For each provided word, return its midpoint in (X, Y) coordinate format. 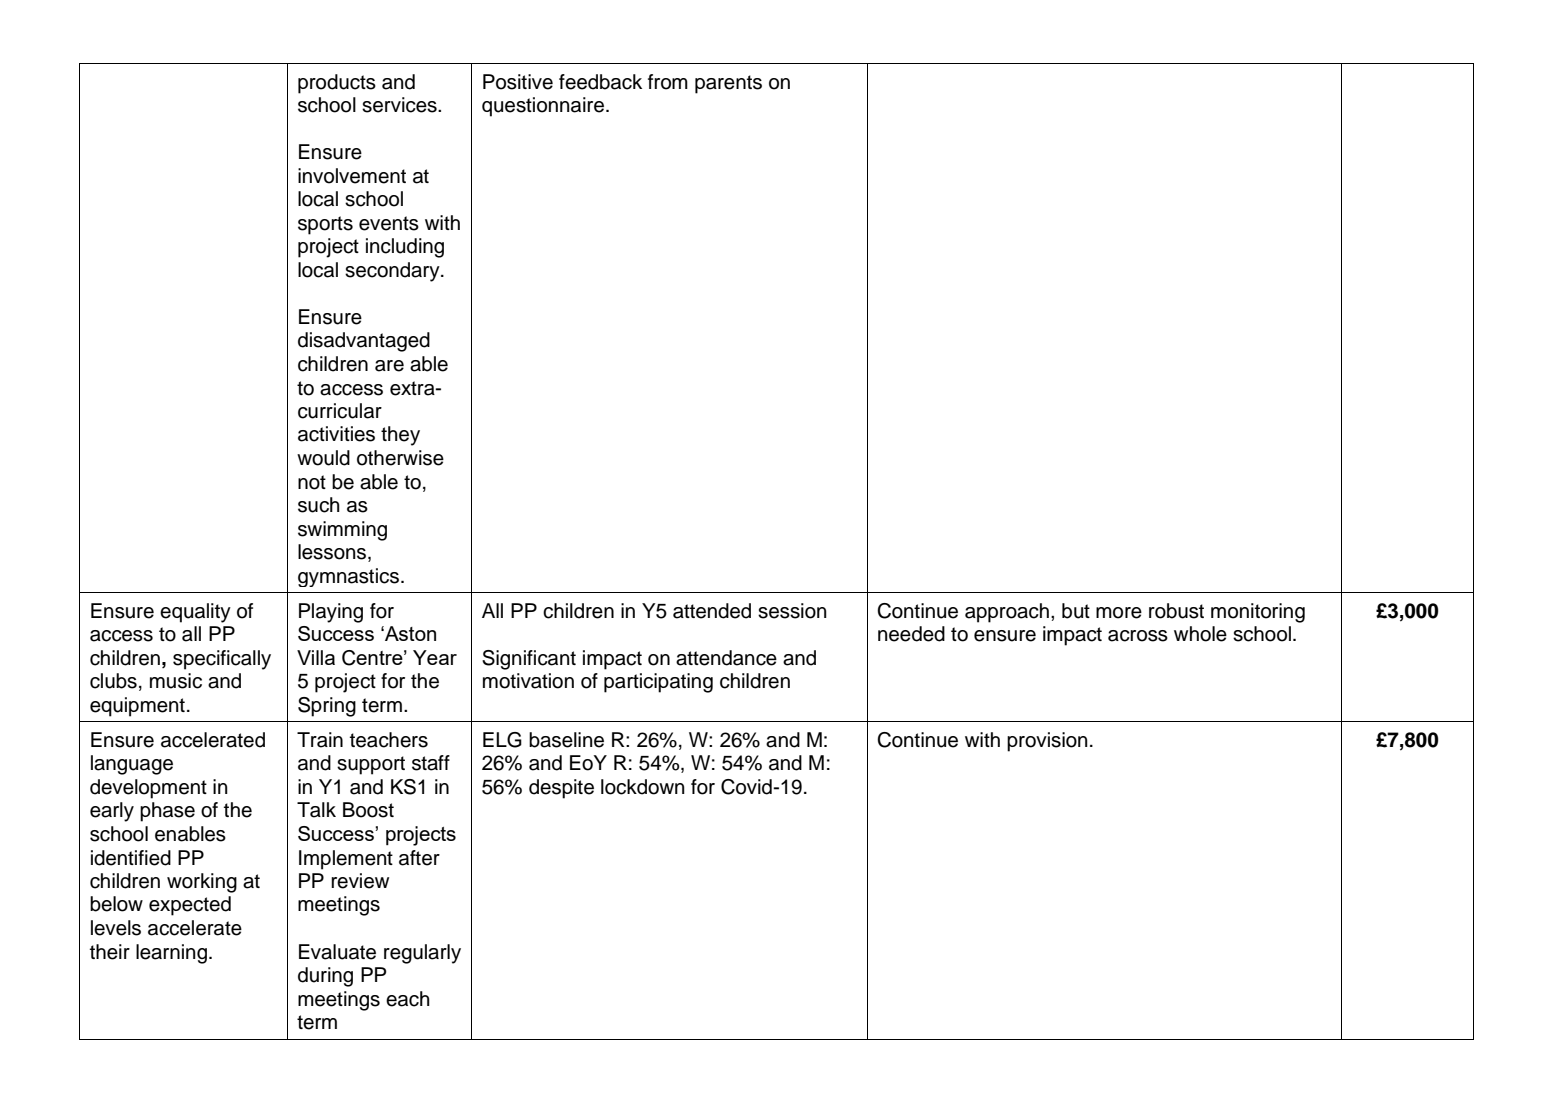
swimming (342, 531)
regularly (422, 954)
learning (171, 954)
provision (1047, 742)
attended (712, 611)
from (668, 82)
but (1076, 611)
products (337, 84)
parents (728, 84)
